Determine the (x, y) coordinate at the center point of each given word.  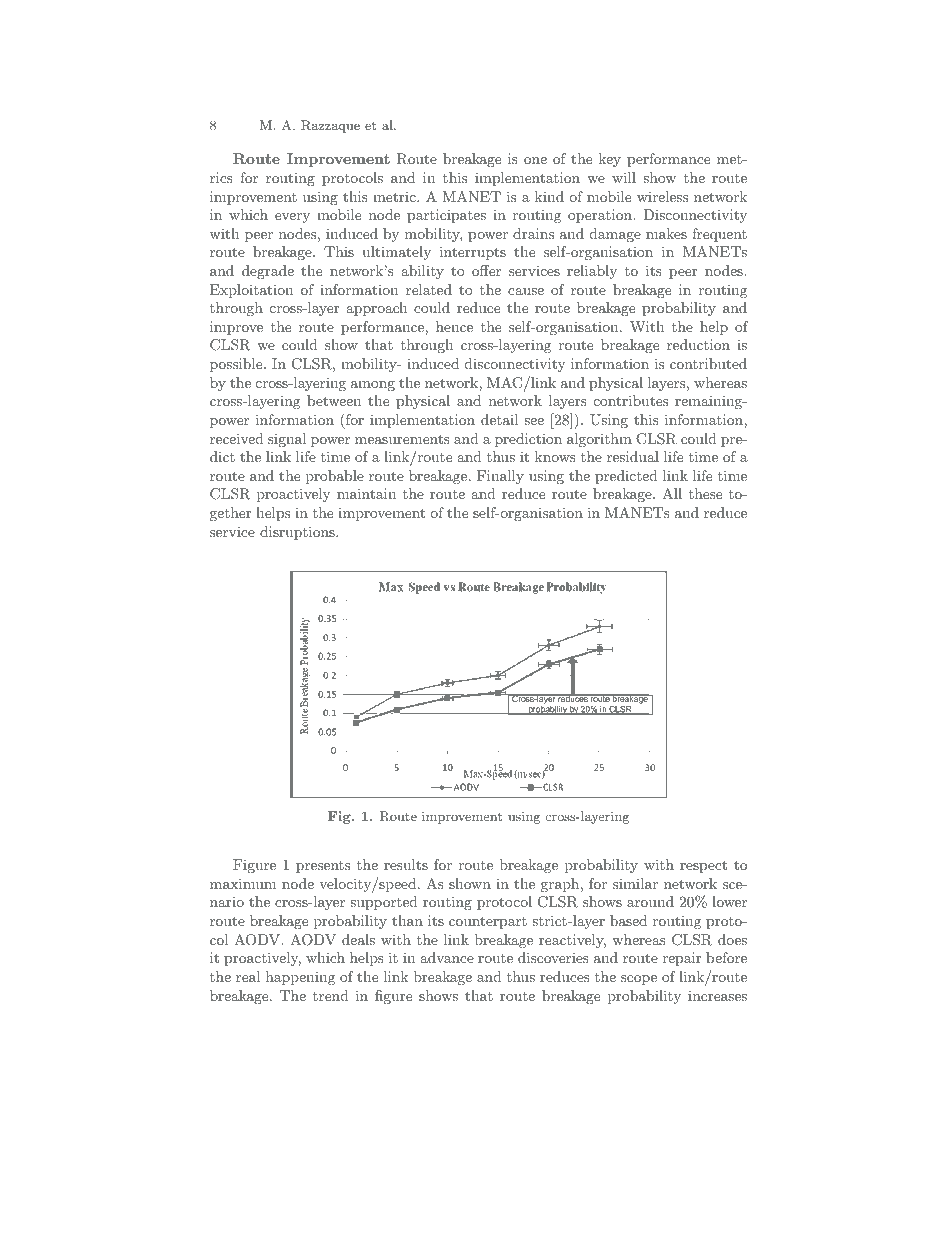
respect (703, 866)
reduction (698, 344)
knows (555, 456)
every (292, 218)
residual (633, 456)
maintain (366, 493)
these (705, 493)
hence (454, 326)
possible (237, 365)
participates (446, 216)
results (406, 864)
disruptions (298, 533)
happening (300, 978)
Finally (500, 477)
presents (323, 867)
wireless (662, 196)
